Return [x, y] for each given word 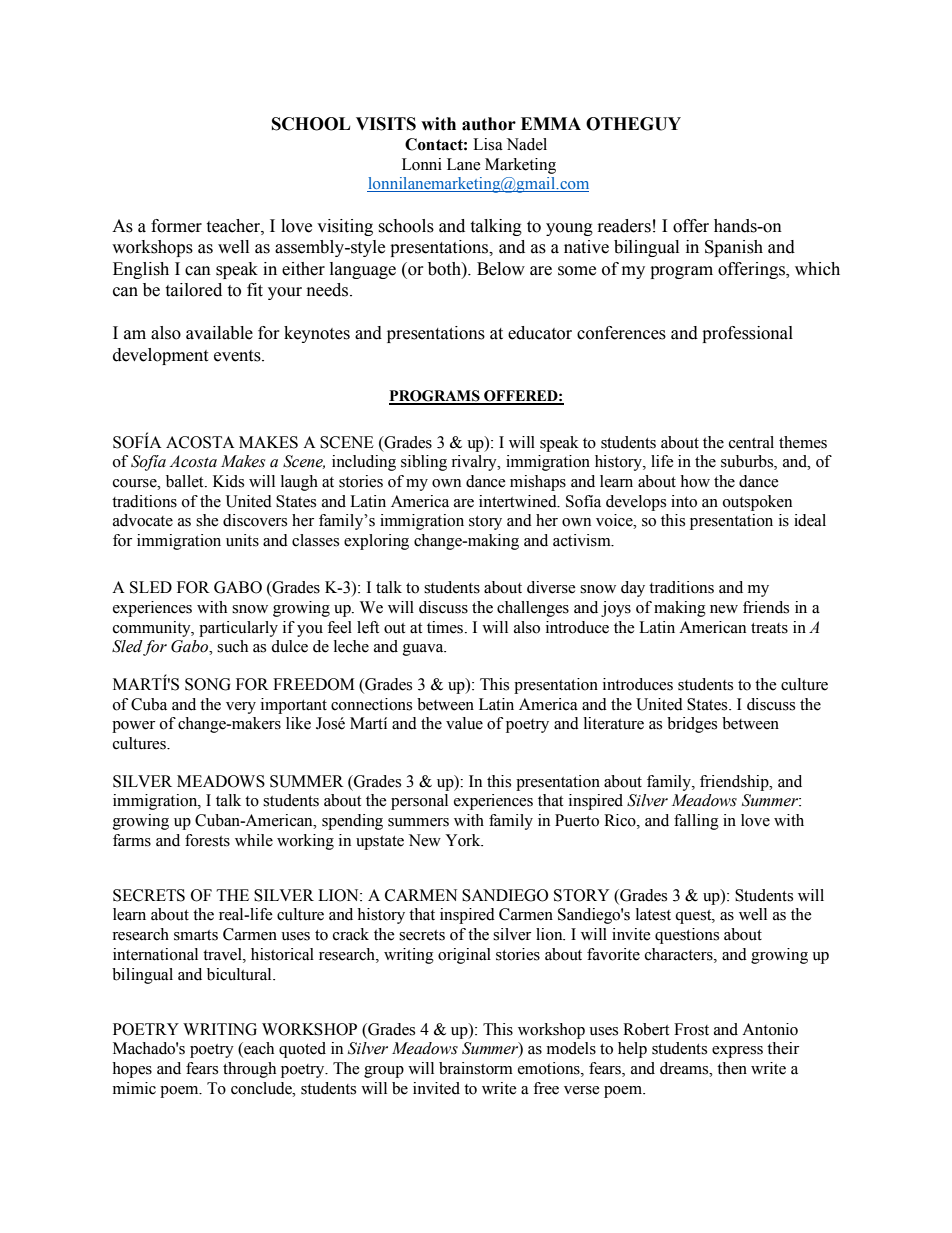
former [176, 226]
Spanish [734, 248]
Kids [228, 481]
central [751, 442]
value [464, 723]
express [737, 1052]
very [241, 708]
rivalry [475, 463]
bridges [692, 725]
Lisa [488, 144]
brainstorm [476, 1068]
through [249, 1070]
